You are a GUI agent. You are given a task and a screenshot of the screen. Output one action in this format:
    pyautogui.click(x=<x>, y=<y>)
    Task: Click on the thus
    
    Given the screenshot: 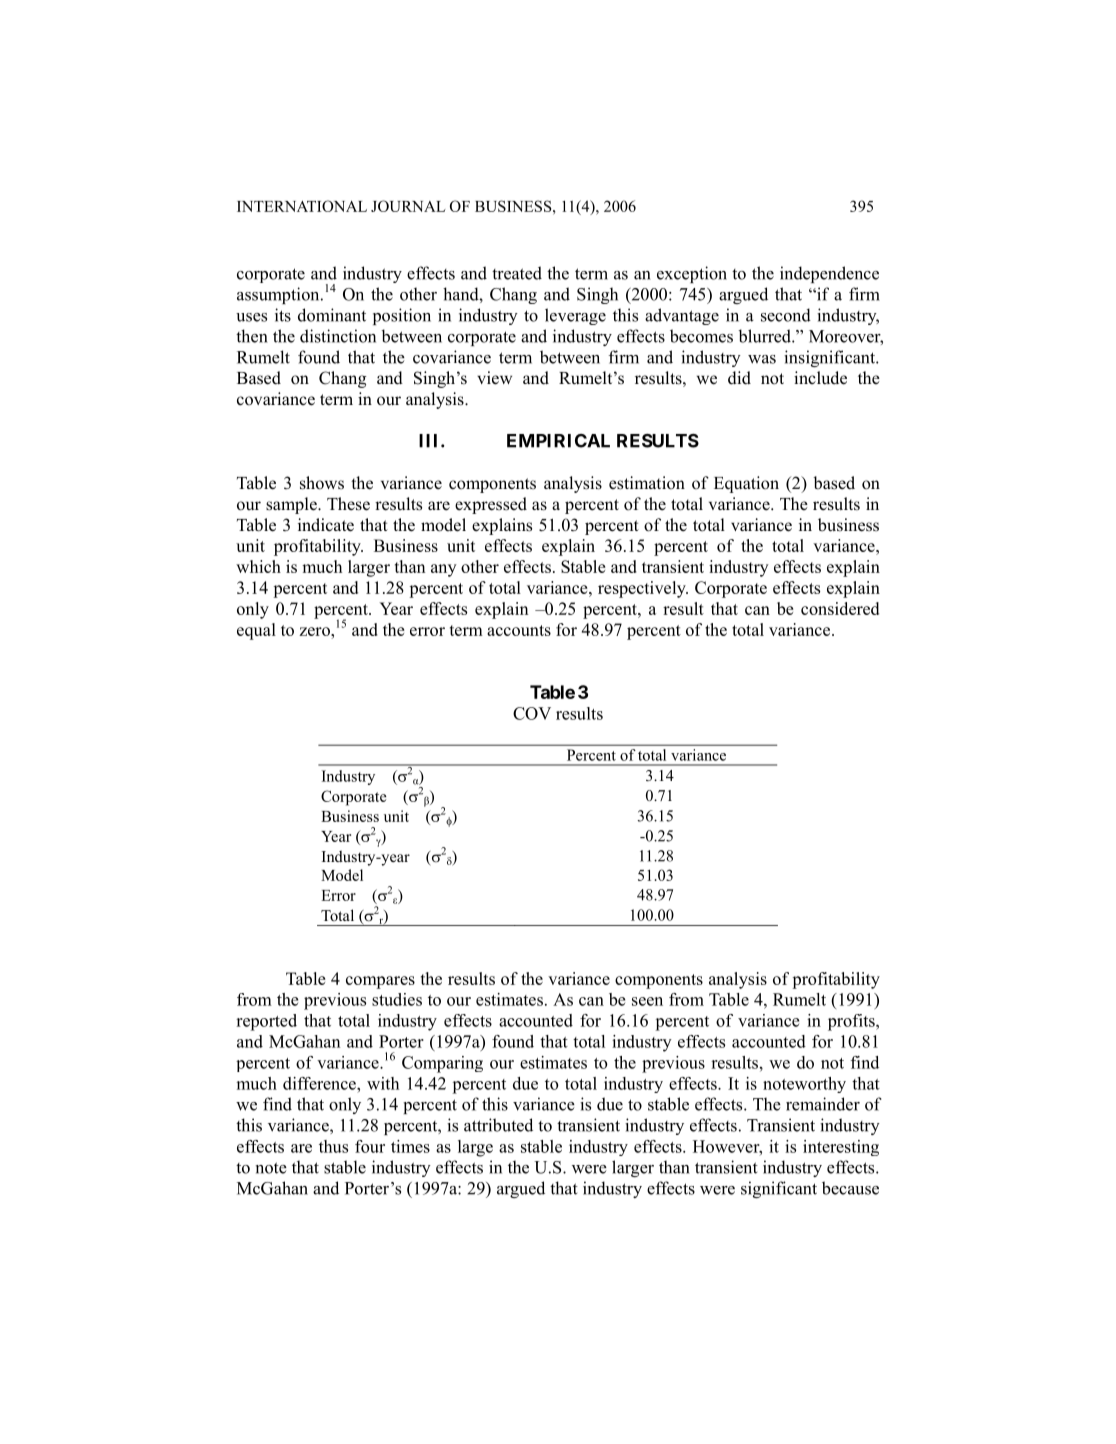 What is the action you would take?
    pyautogui.click(x=333, y=1146)
